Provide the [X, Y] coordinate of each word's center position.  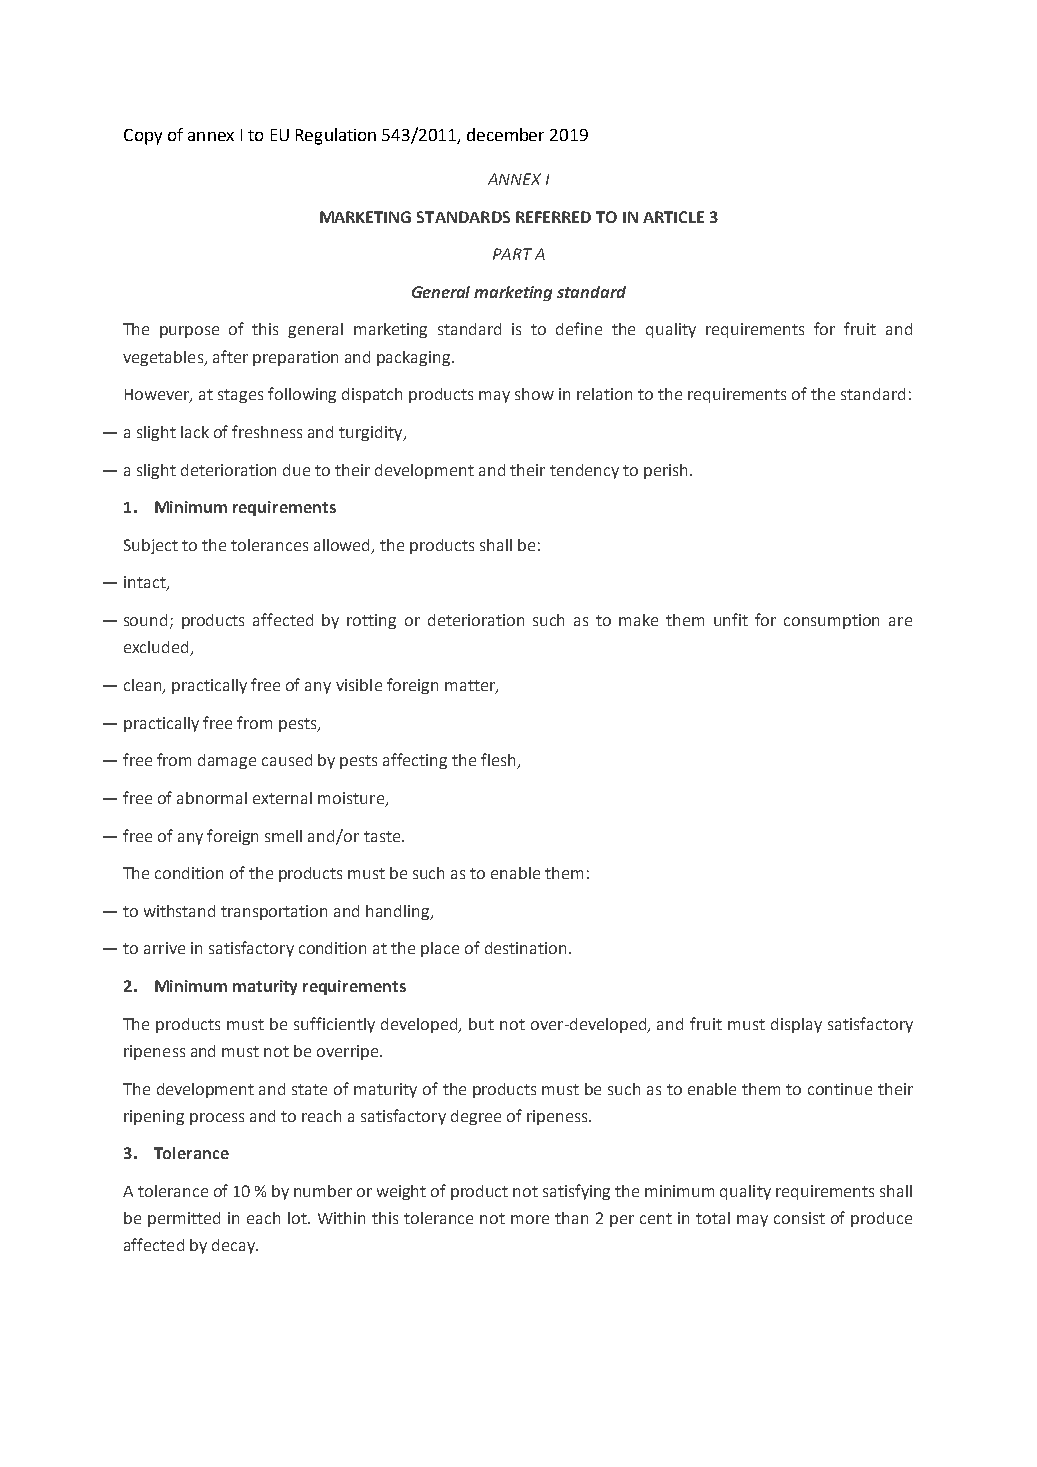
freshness [267, 431]
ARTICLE [673, 217]
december [505, 134]
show [534, 394]
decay [234, 1246]
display [796, 1025]
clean [144, 686]
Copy [143, 137]
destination [525, 948]
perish [665, 471]
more [530, 1219]
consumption [831, 621]
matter [471, 687]
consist [799, 1218]
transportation [274, 912]
